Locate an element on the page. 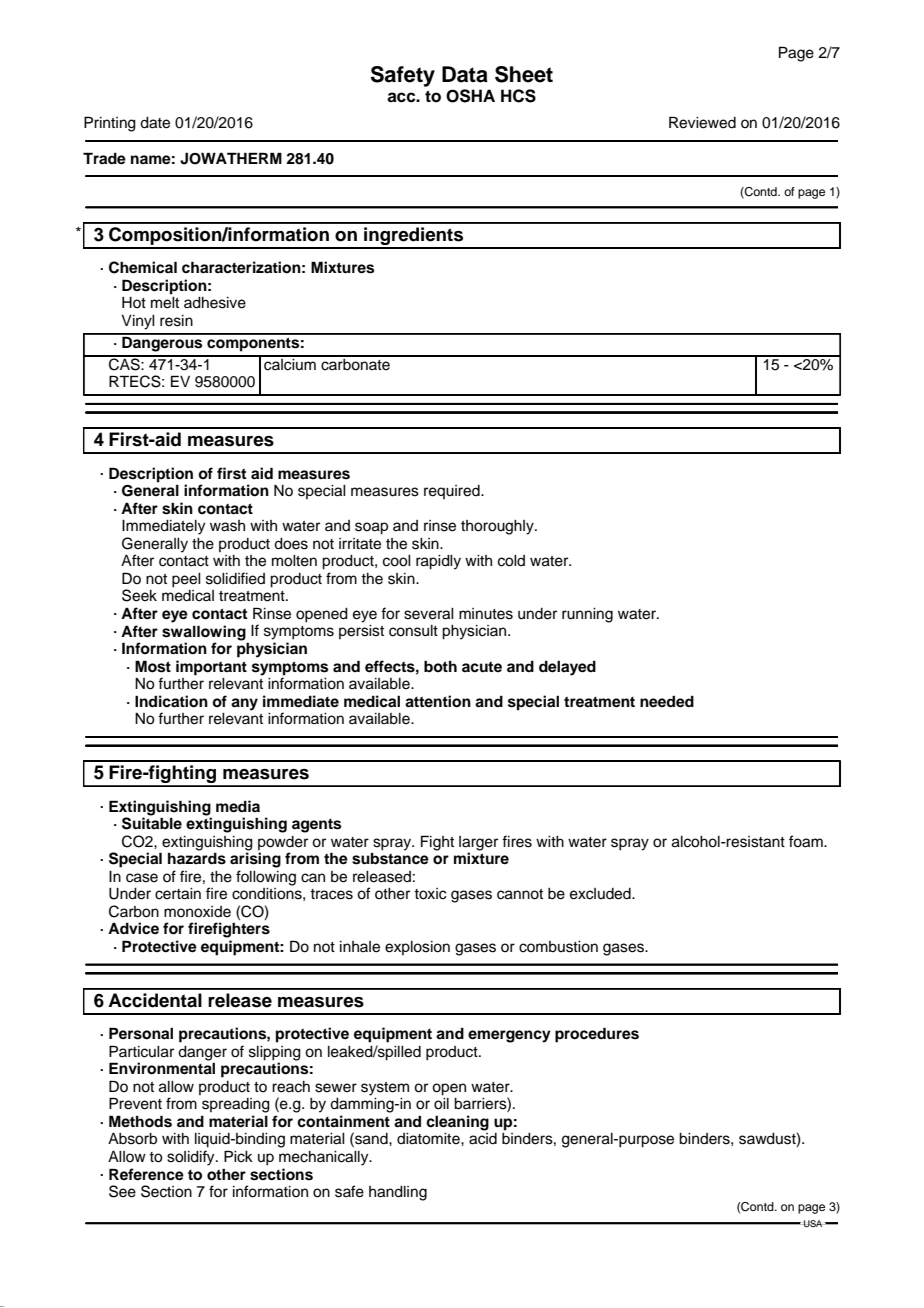 This image has height=1308, width=924. Reviewed is located at coordinates (702, 122).
